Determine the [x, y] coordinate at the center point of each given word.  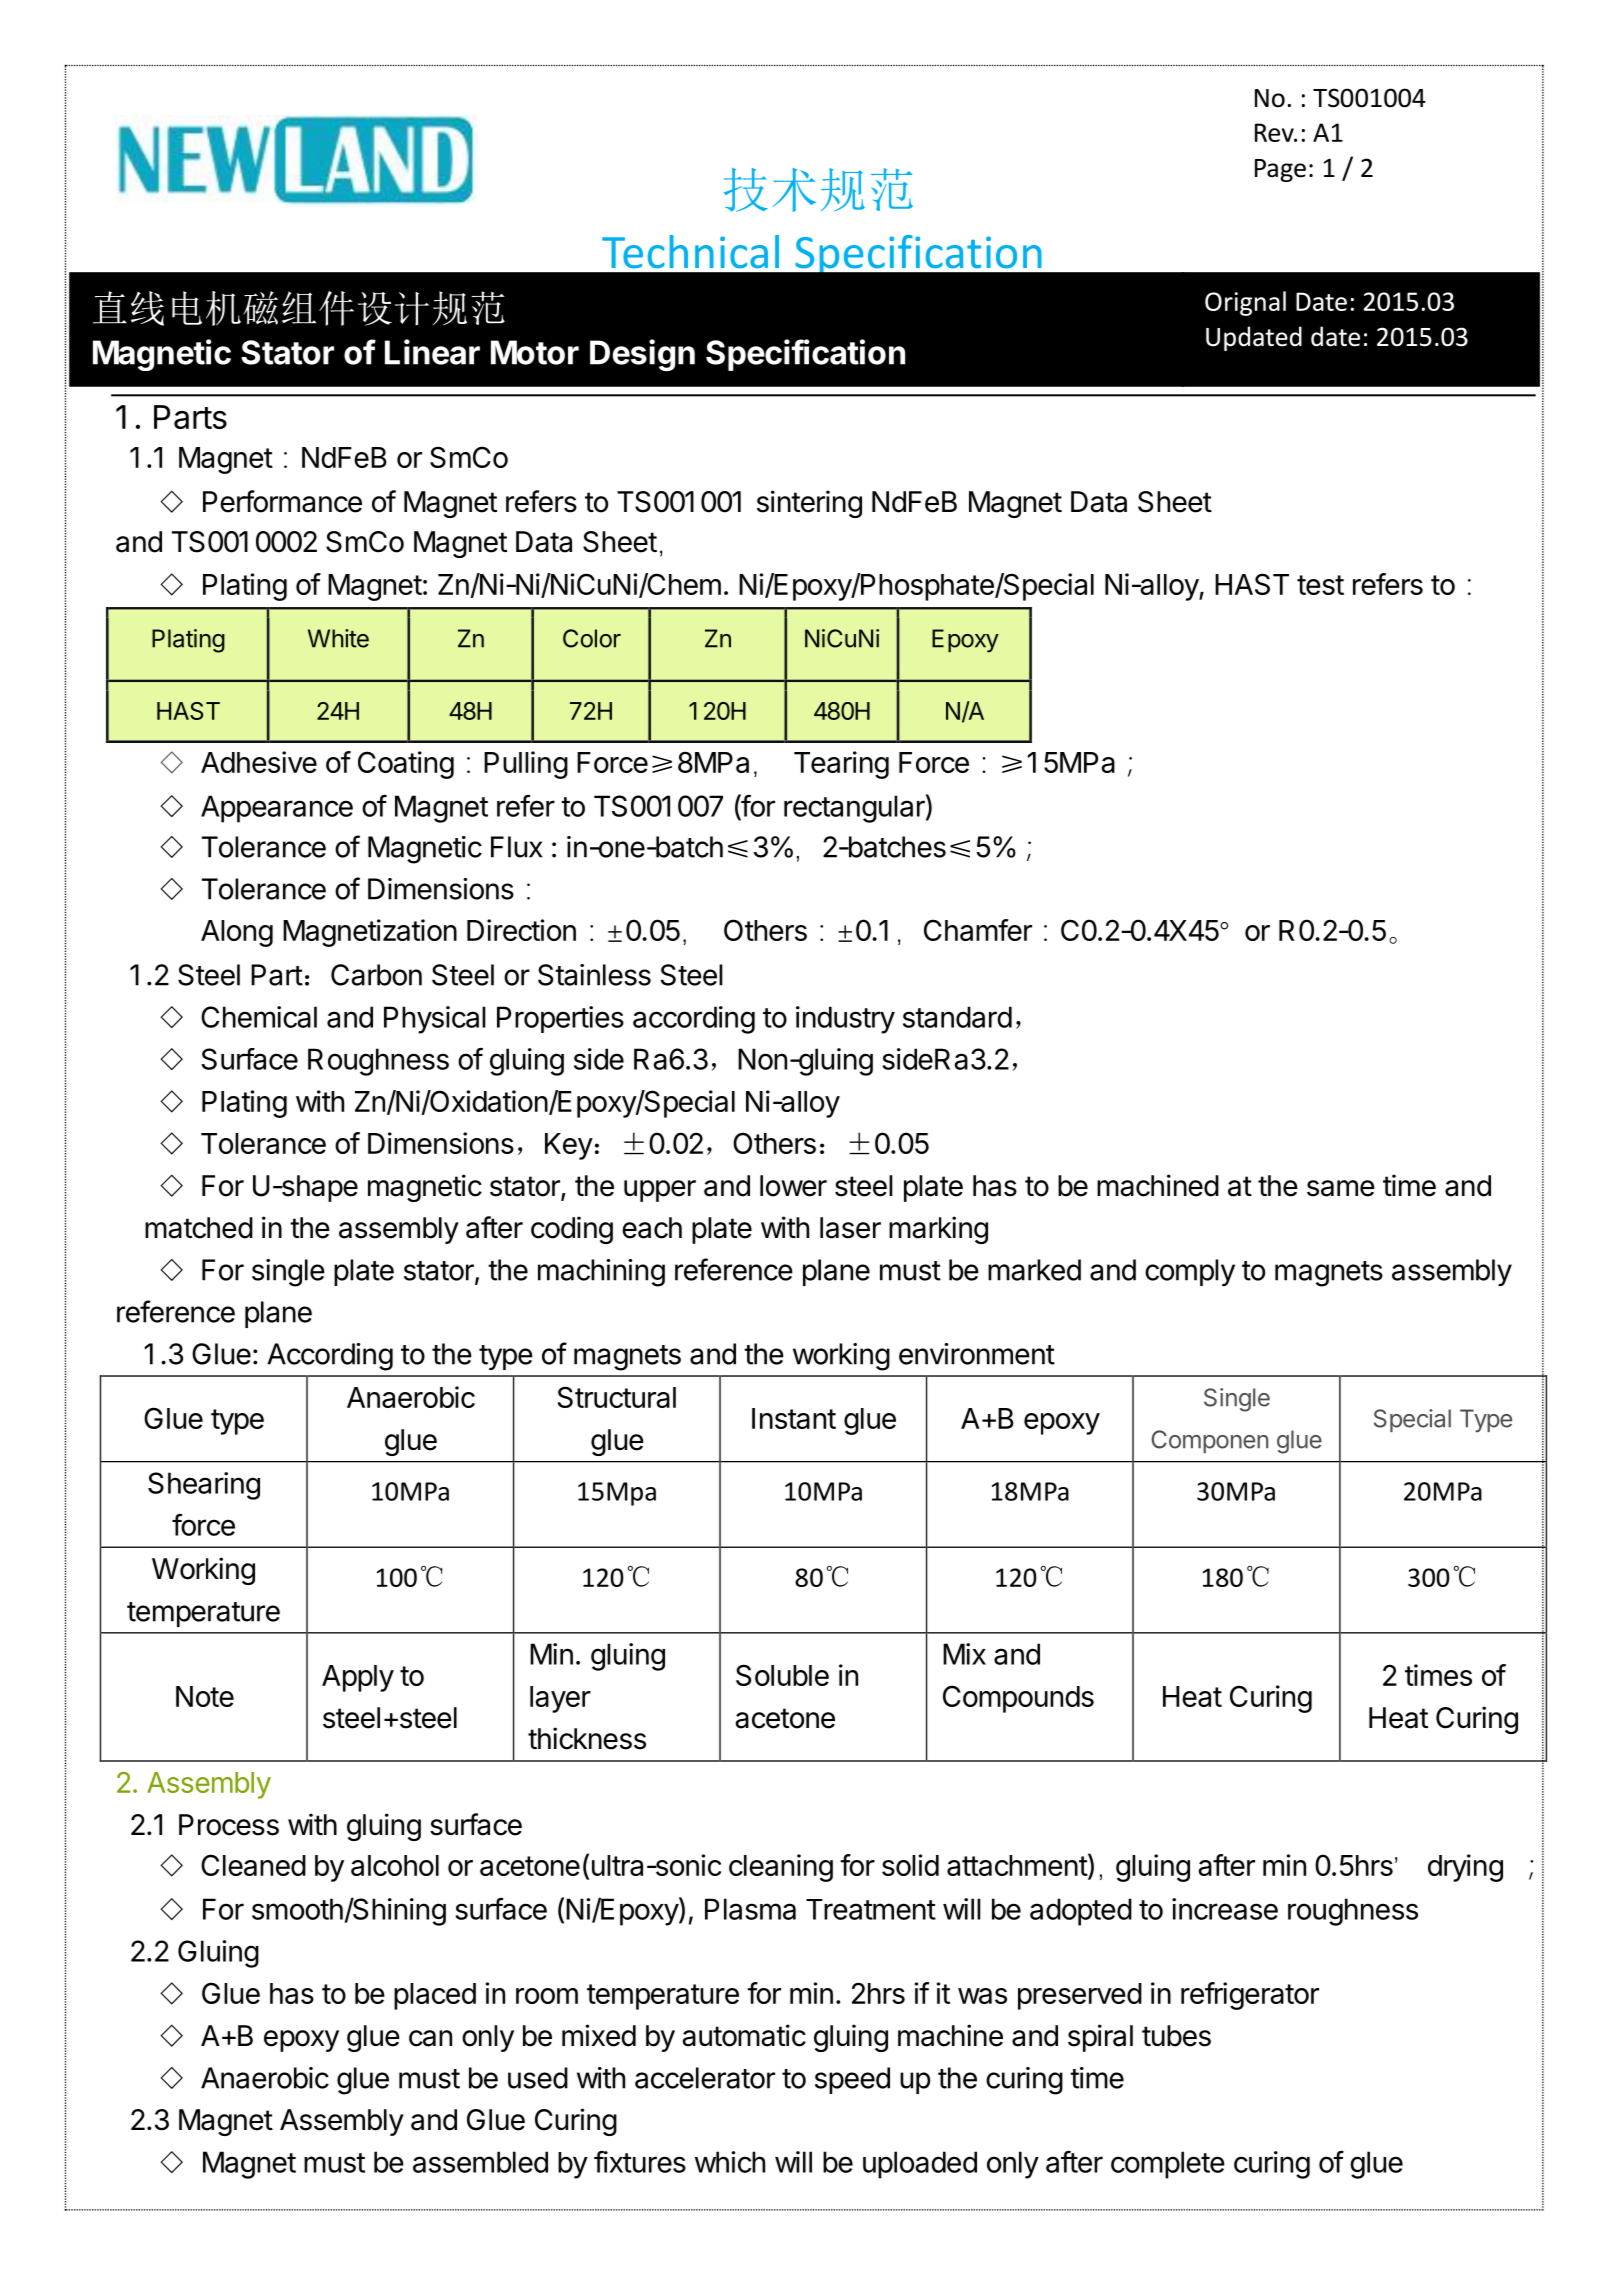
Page [1280, 170]
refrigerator [1250, 1996]
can [430, 2038]
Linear [432, 352]
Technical [690, 252]
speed [852, 2080]
